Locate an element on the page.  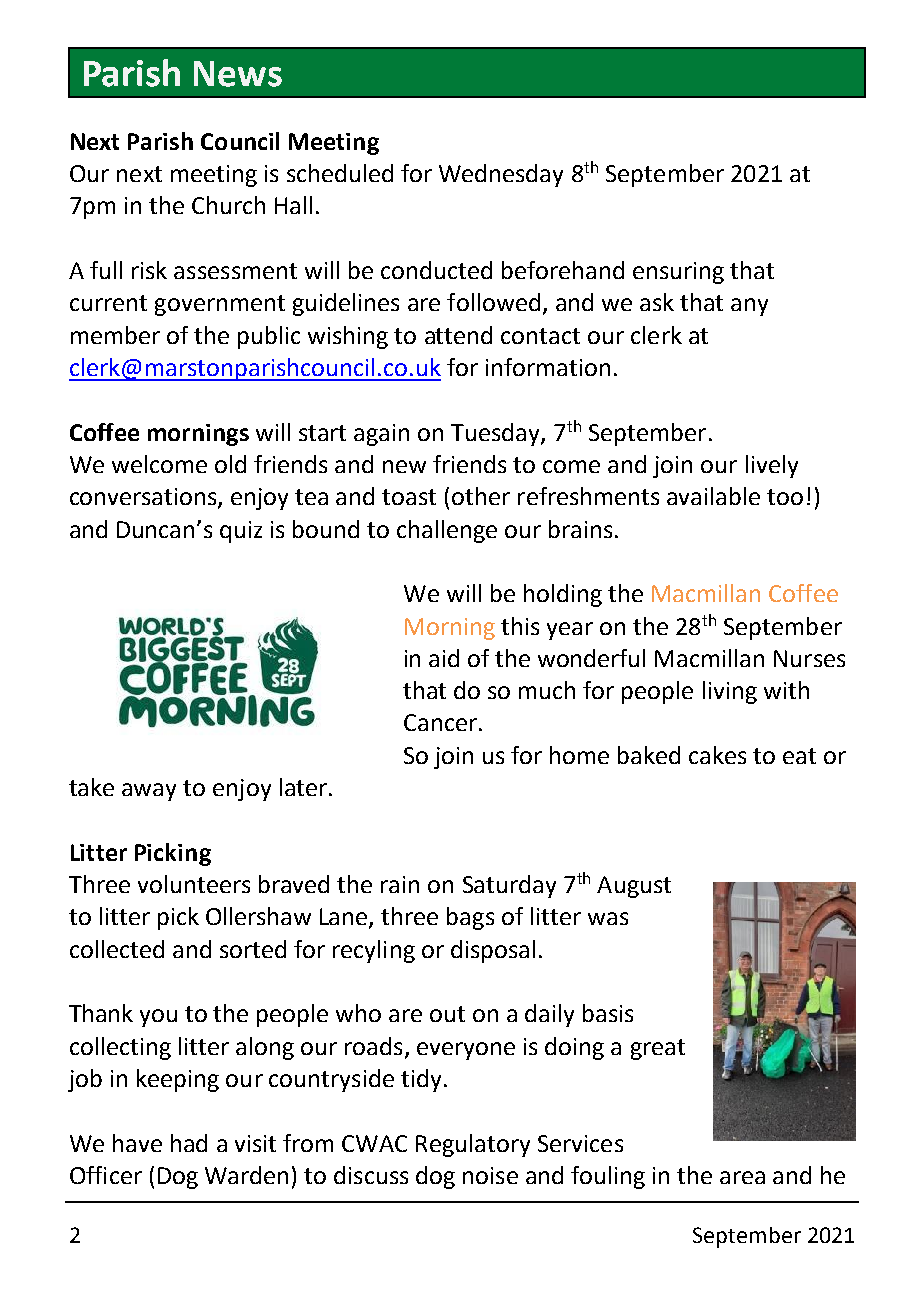
News is located at coordinates (238, 74).
